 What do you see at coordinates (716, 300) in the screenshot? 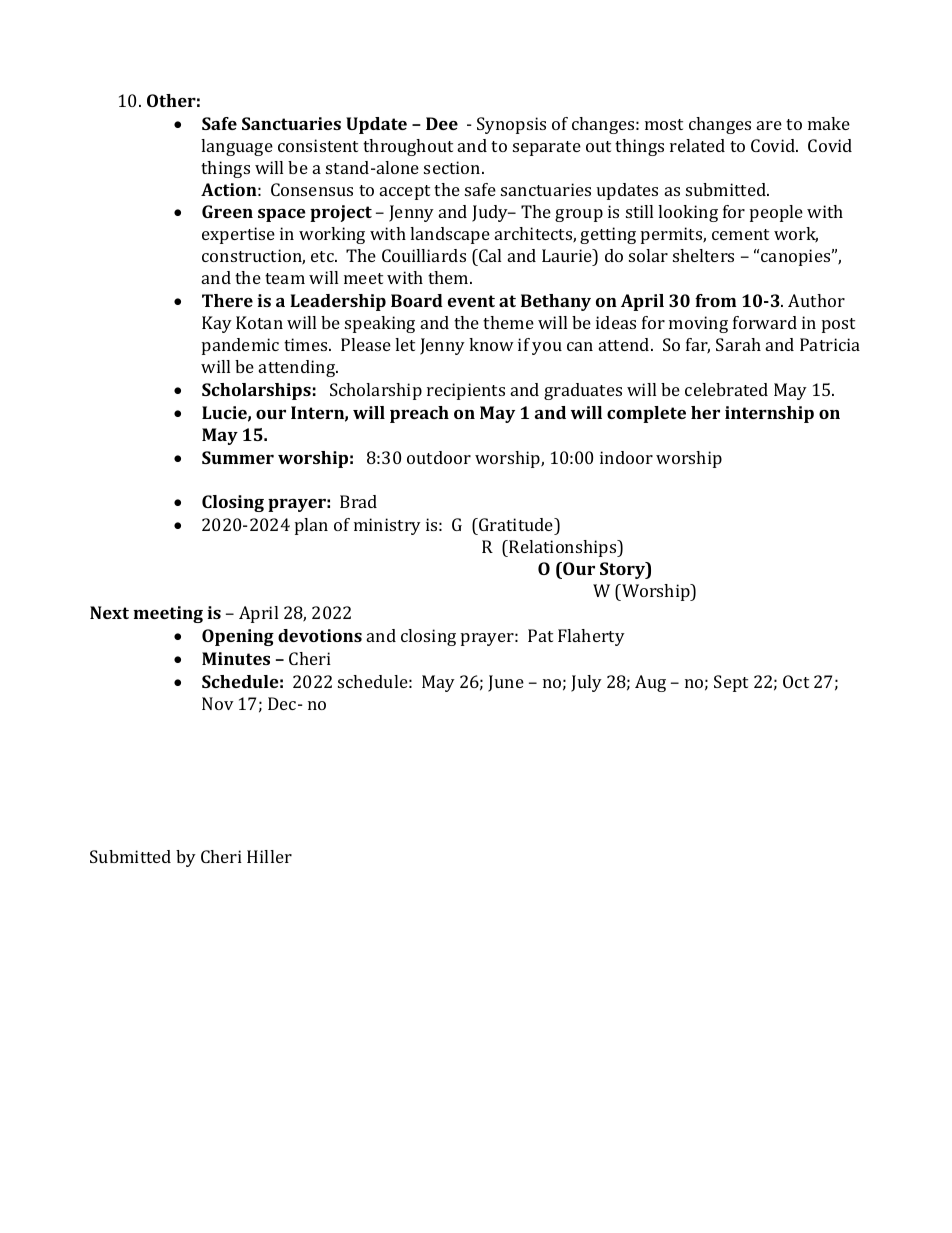
I see `from` at bounding box center [716, 300].
